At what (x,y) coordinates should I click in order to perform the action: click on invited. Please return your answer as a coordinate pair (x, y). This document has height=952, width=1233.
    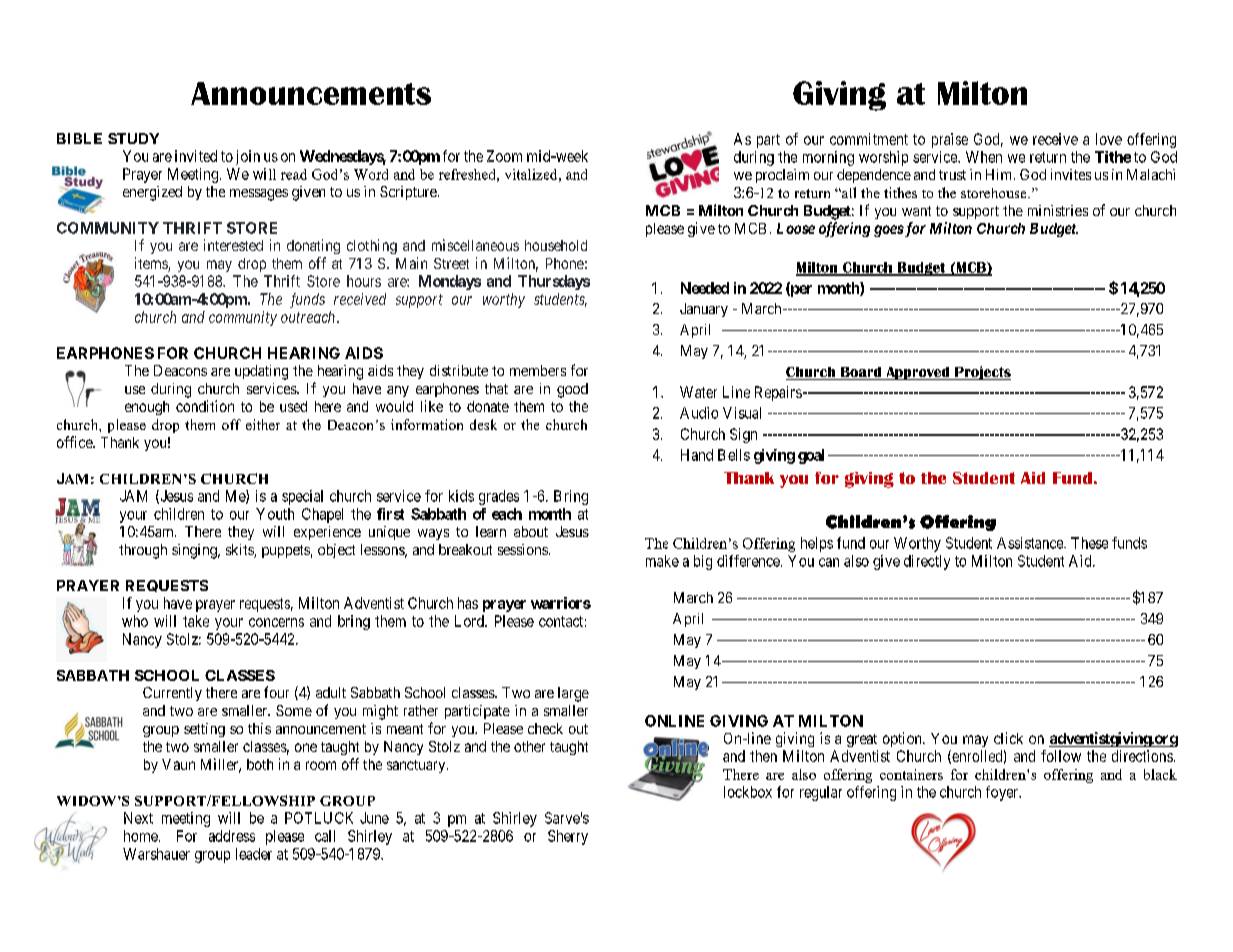
    Looking at the image, I should click on (196, 156).
